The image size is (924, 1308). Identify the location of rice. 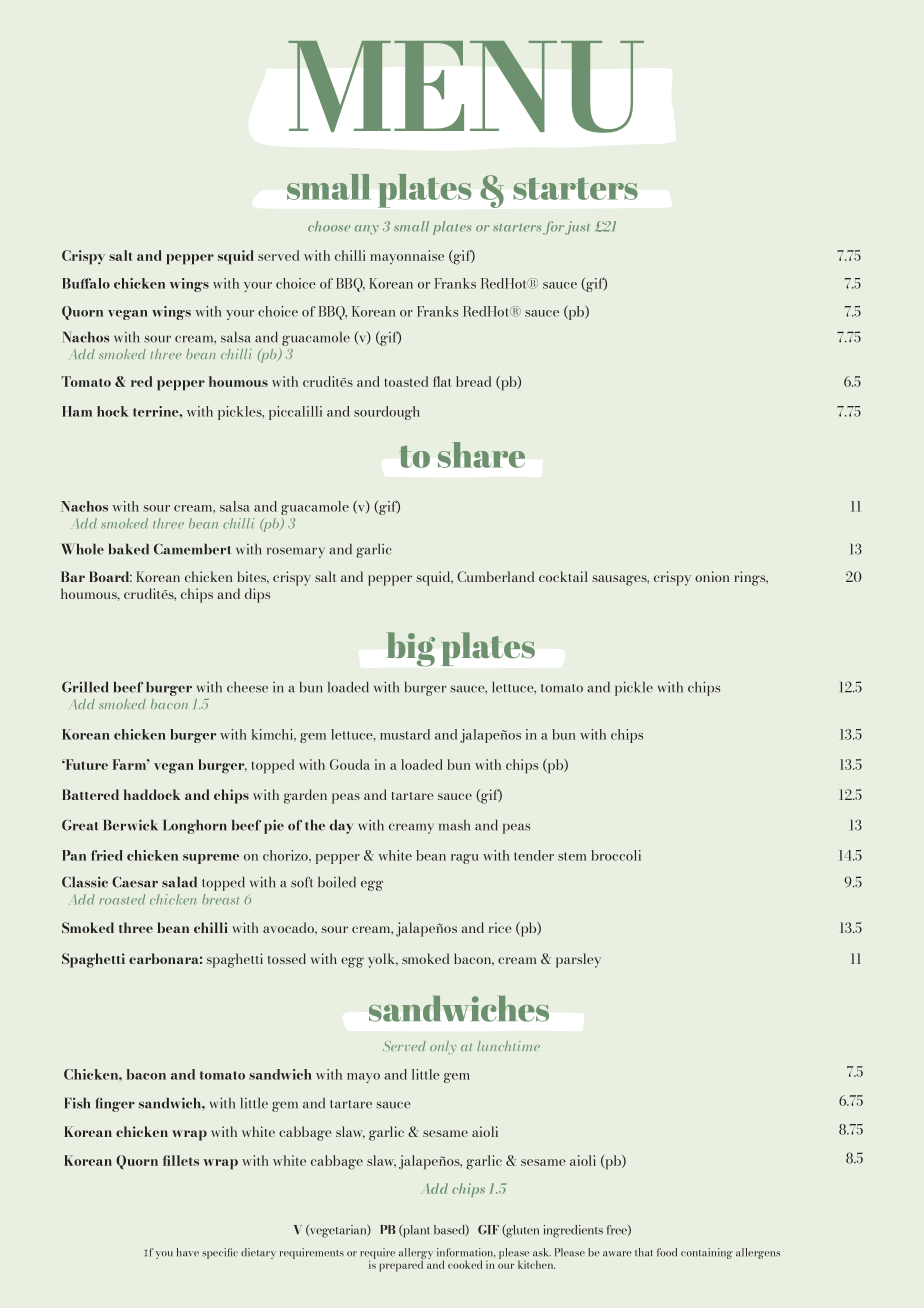
(500, 927).
